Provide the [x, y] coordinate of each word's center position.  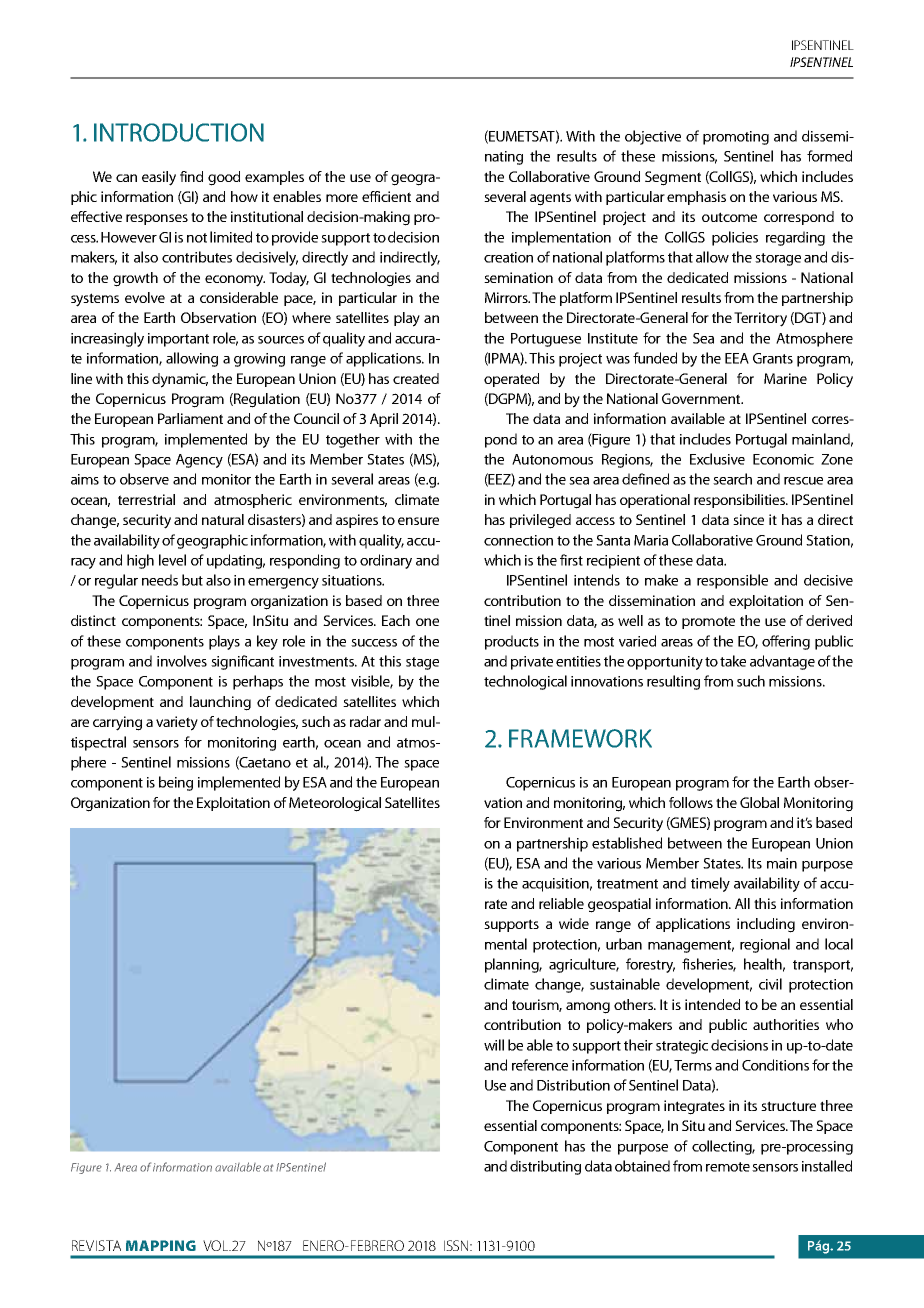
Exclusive [717, 459]
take [733, 661]
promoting [736, 138]
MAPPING [161, 1245]
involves [182, 661]
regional [765, 945]
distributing [545, 1167]
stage [422, 663]
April [384, 420]
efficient [386, 196]
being [176, 783]
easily [159, 178]
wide [574, 923]
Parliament [190, 418]
